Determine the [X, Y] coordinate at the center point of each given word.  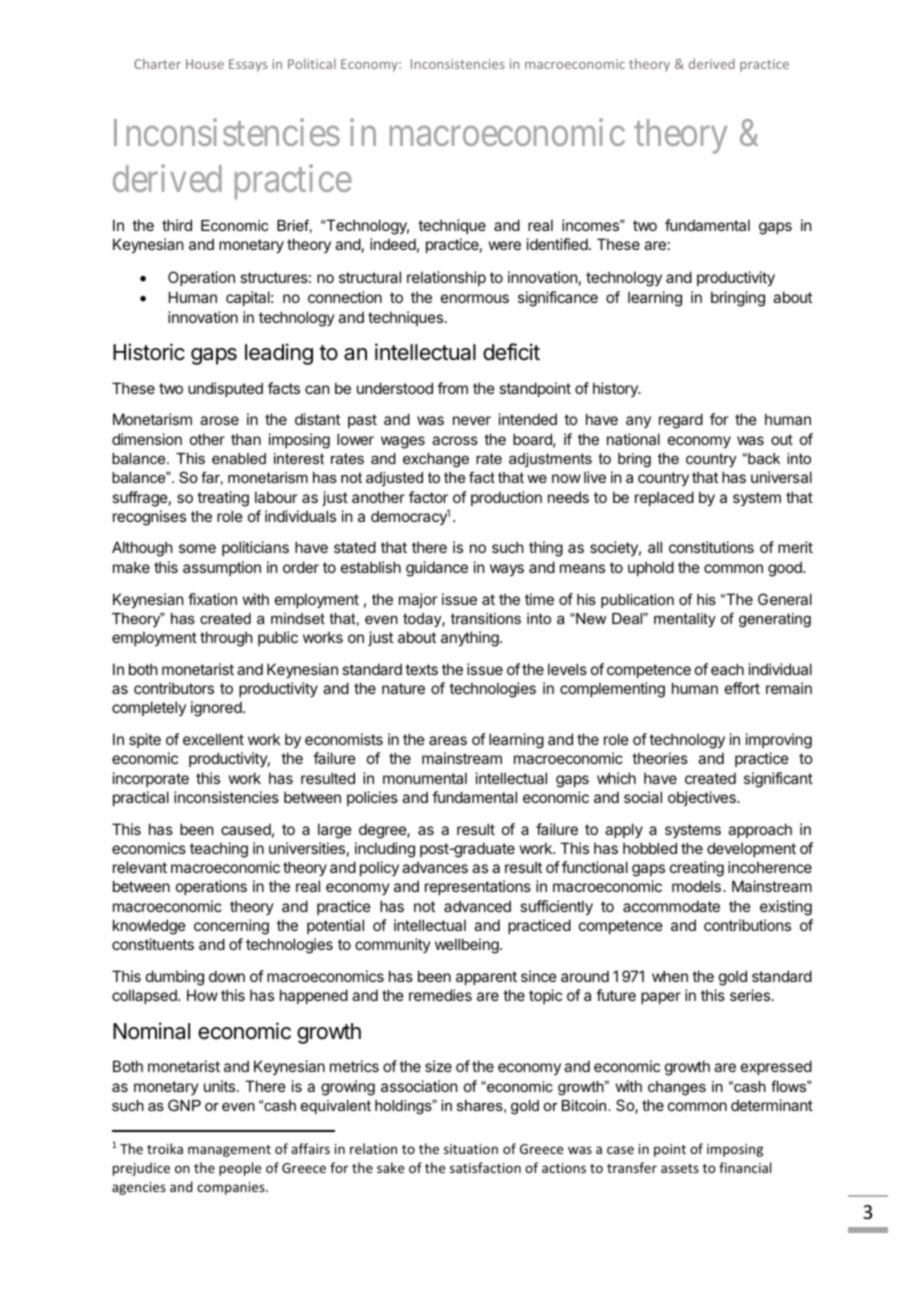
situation [471, 1149]
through [226, 639]
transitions [486, 618]
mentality [685, 620]
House [205, 64]
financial [745, 1167]
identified [557, 244]
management [229, 1151]
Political [312, 63]
